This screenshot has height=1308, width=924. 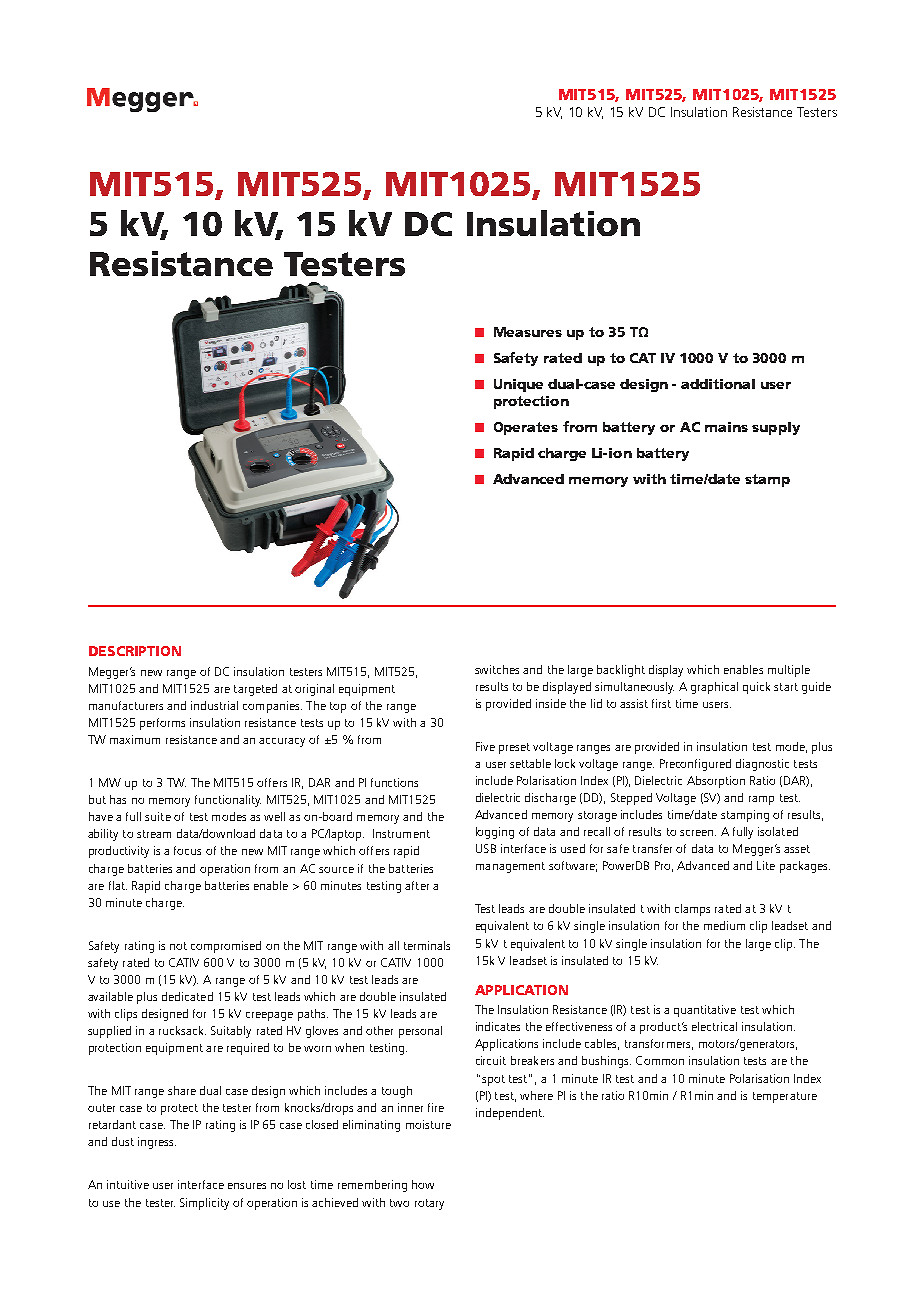 I want to click on additional, so click(x=718, y=384).
